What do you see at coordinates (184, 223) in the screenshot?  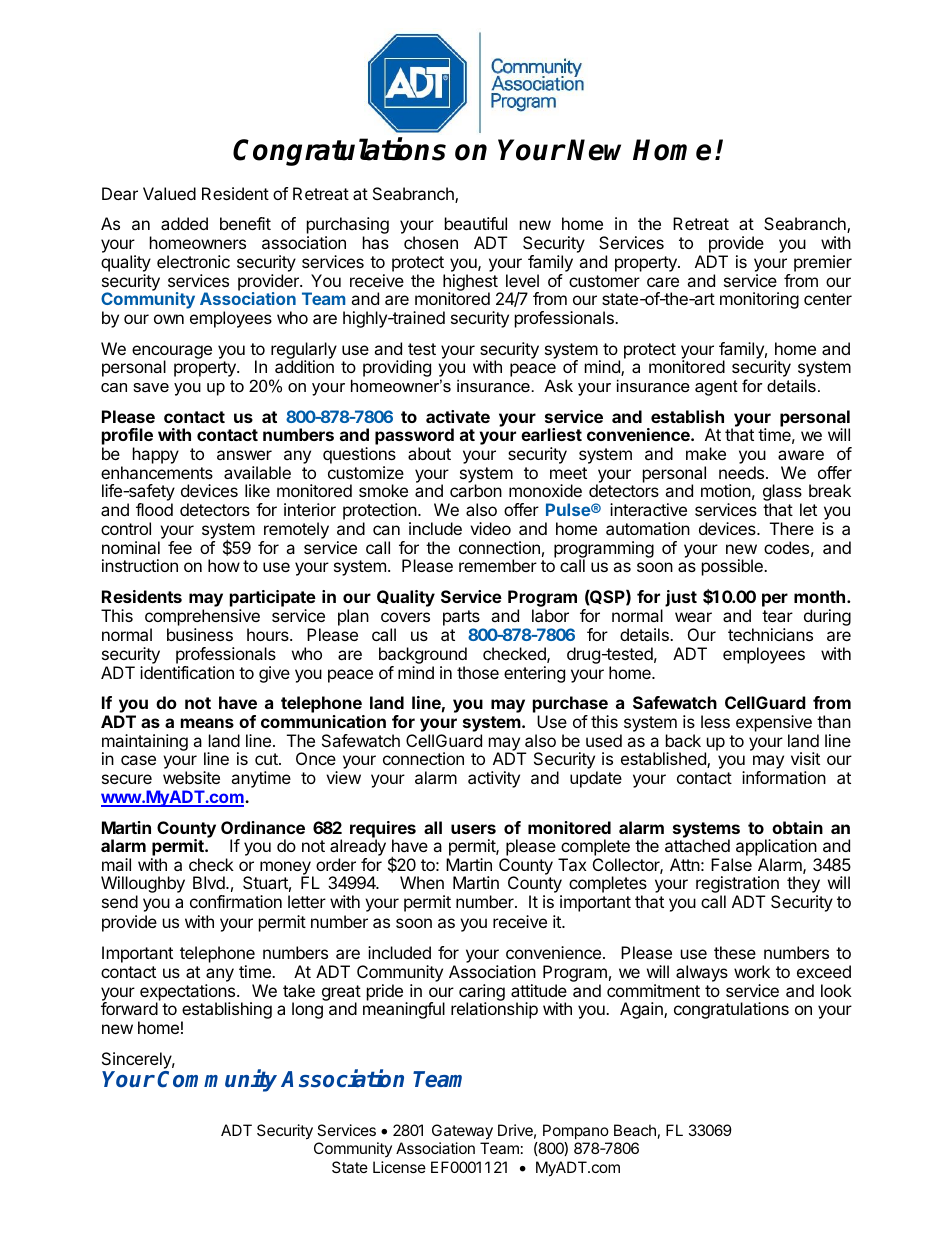 I see `added` at bounding box center [184, 223].
